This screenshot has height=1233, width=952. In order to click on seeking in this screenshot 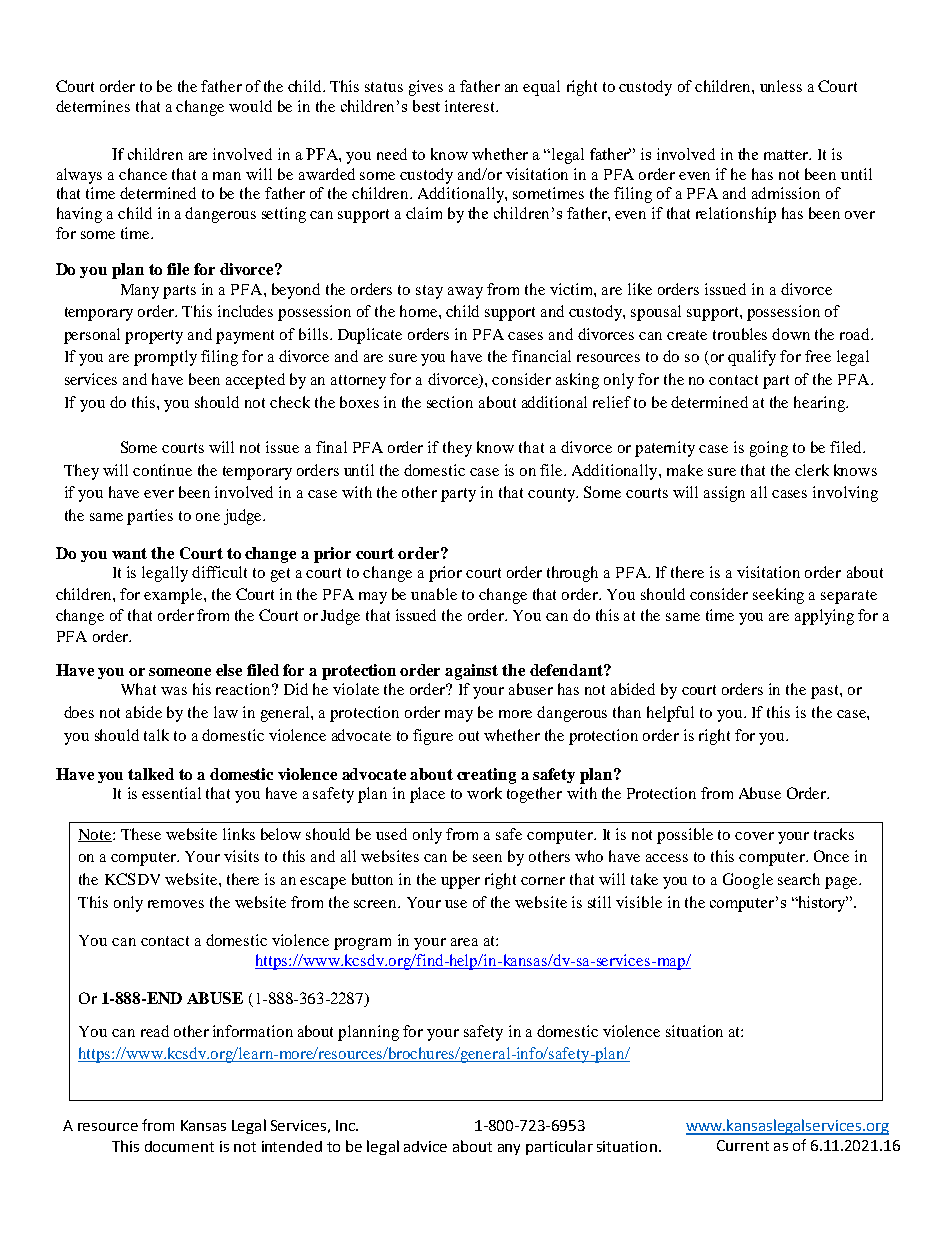, I will do `click(778, 596)`.
